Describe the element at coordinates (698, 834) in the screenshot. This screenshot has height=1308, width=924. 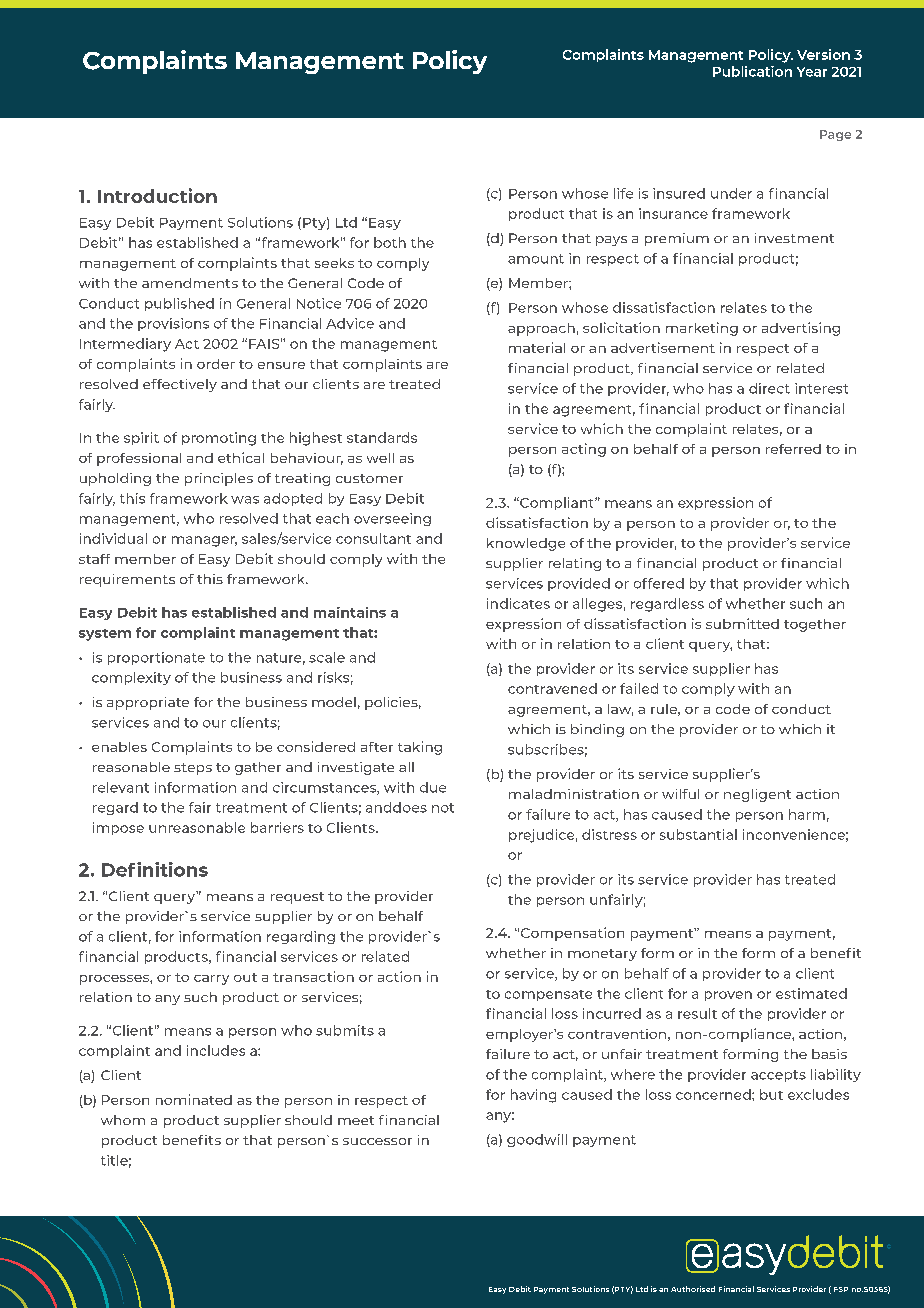
I see `substantial` at that location.
